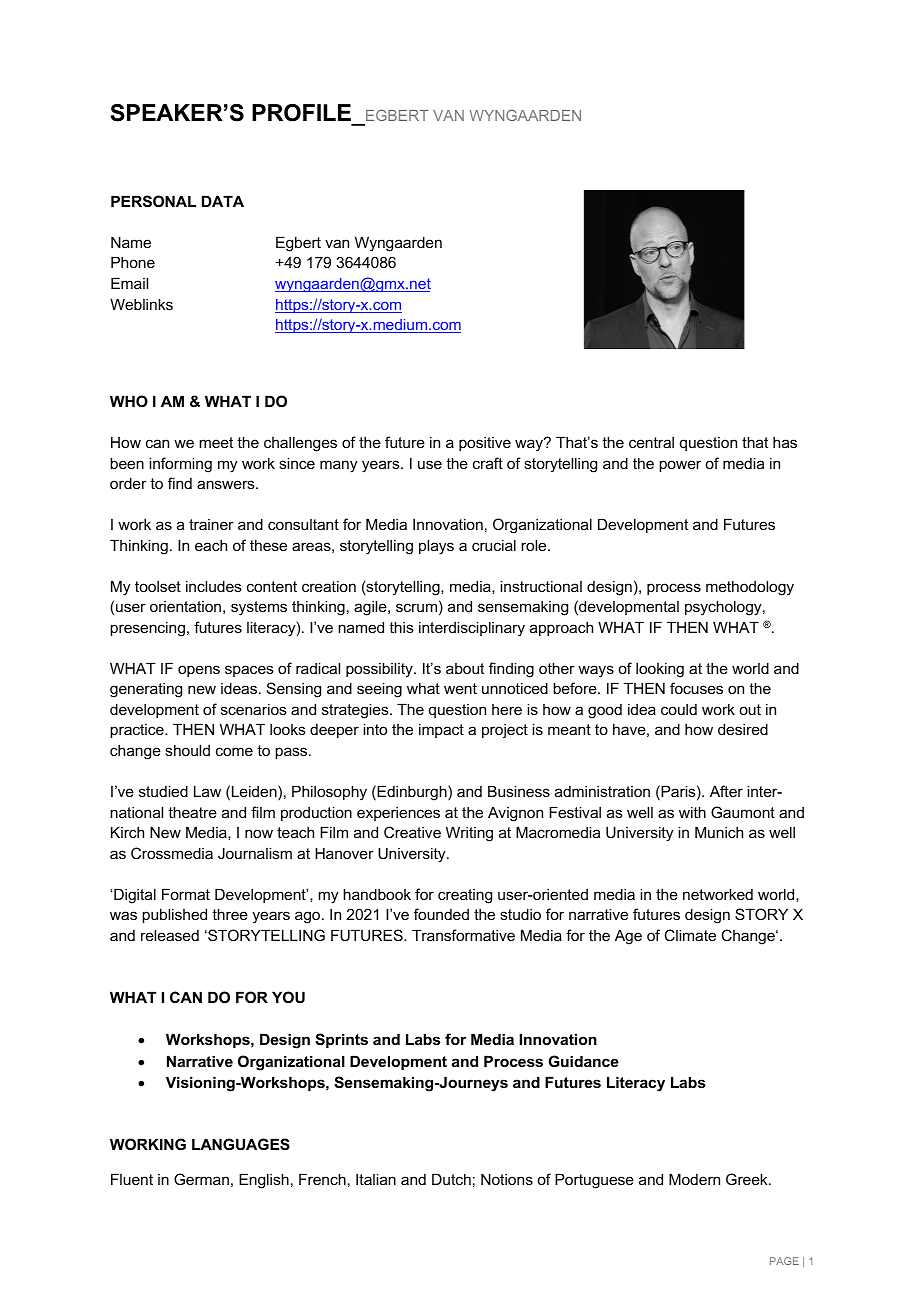 The width and height of the screenshot is (924, 1308). Describe the element at coordinates (743, 729) in the screenshot. I see `desired` at that location.
